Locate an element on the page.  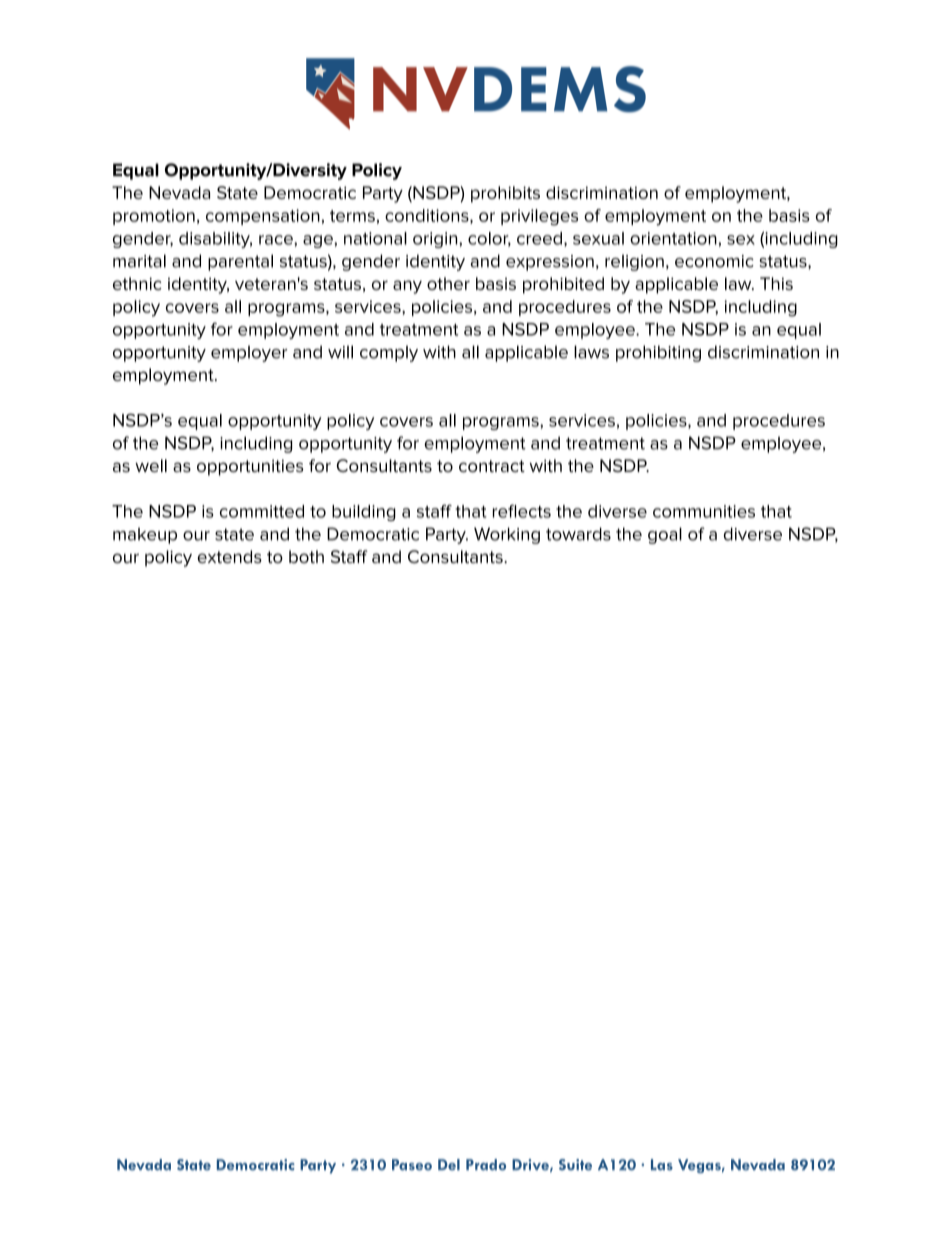
Paseo is located at coordinates (412, 1165).
